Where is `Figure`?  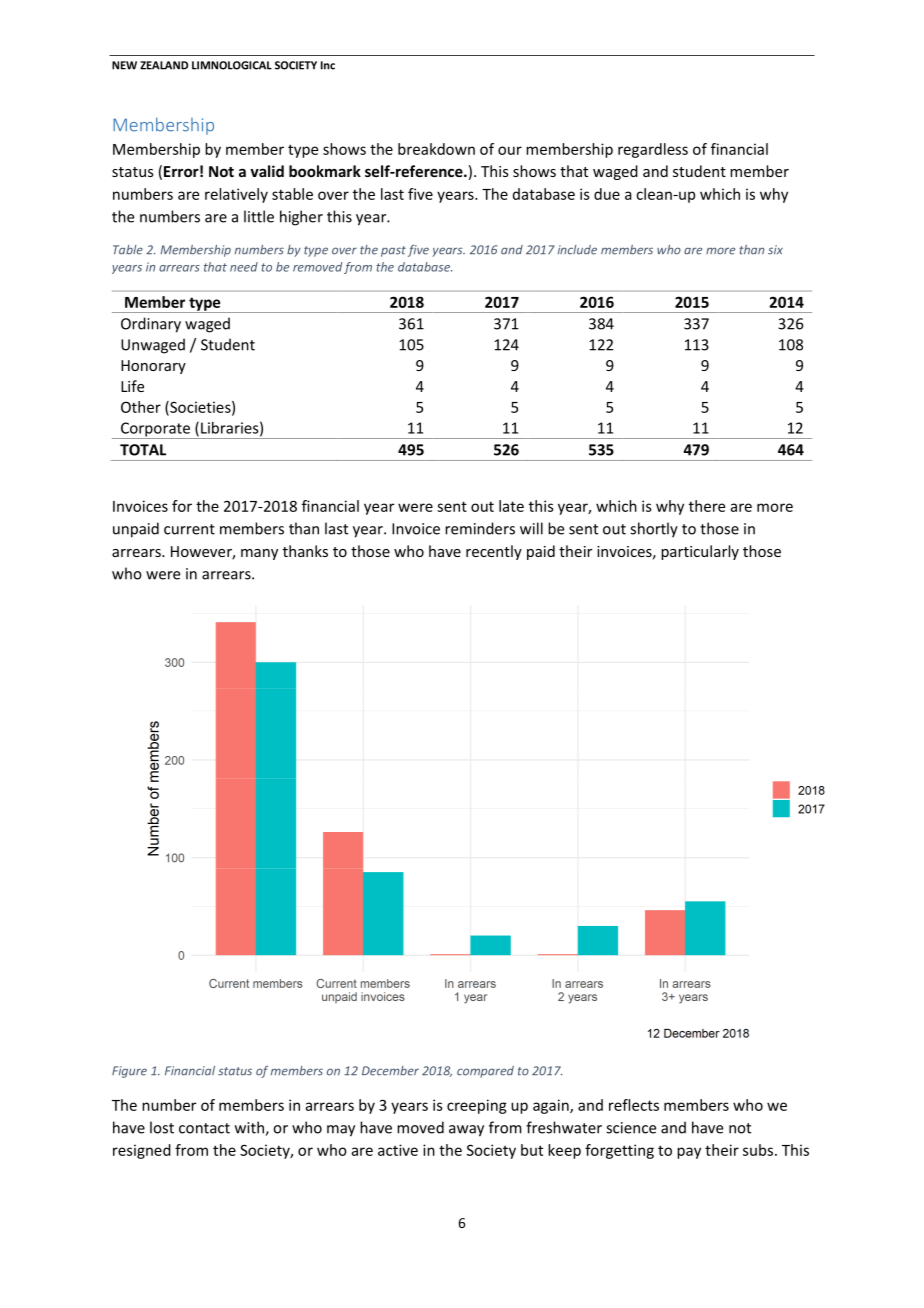 Figure is located at coordinates (129, 1072).
